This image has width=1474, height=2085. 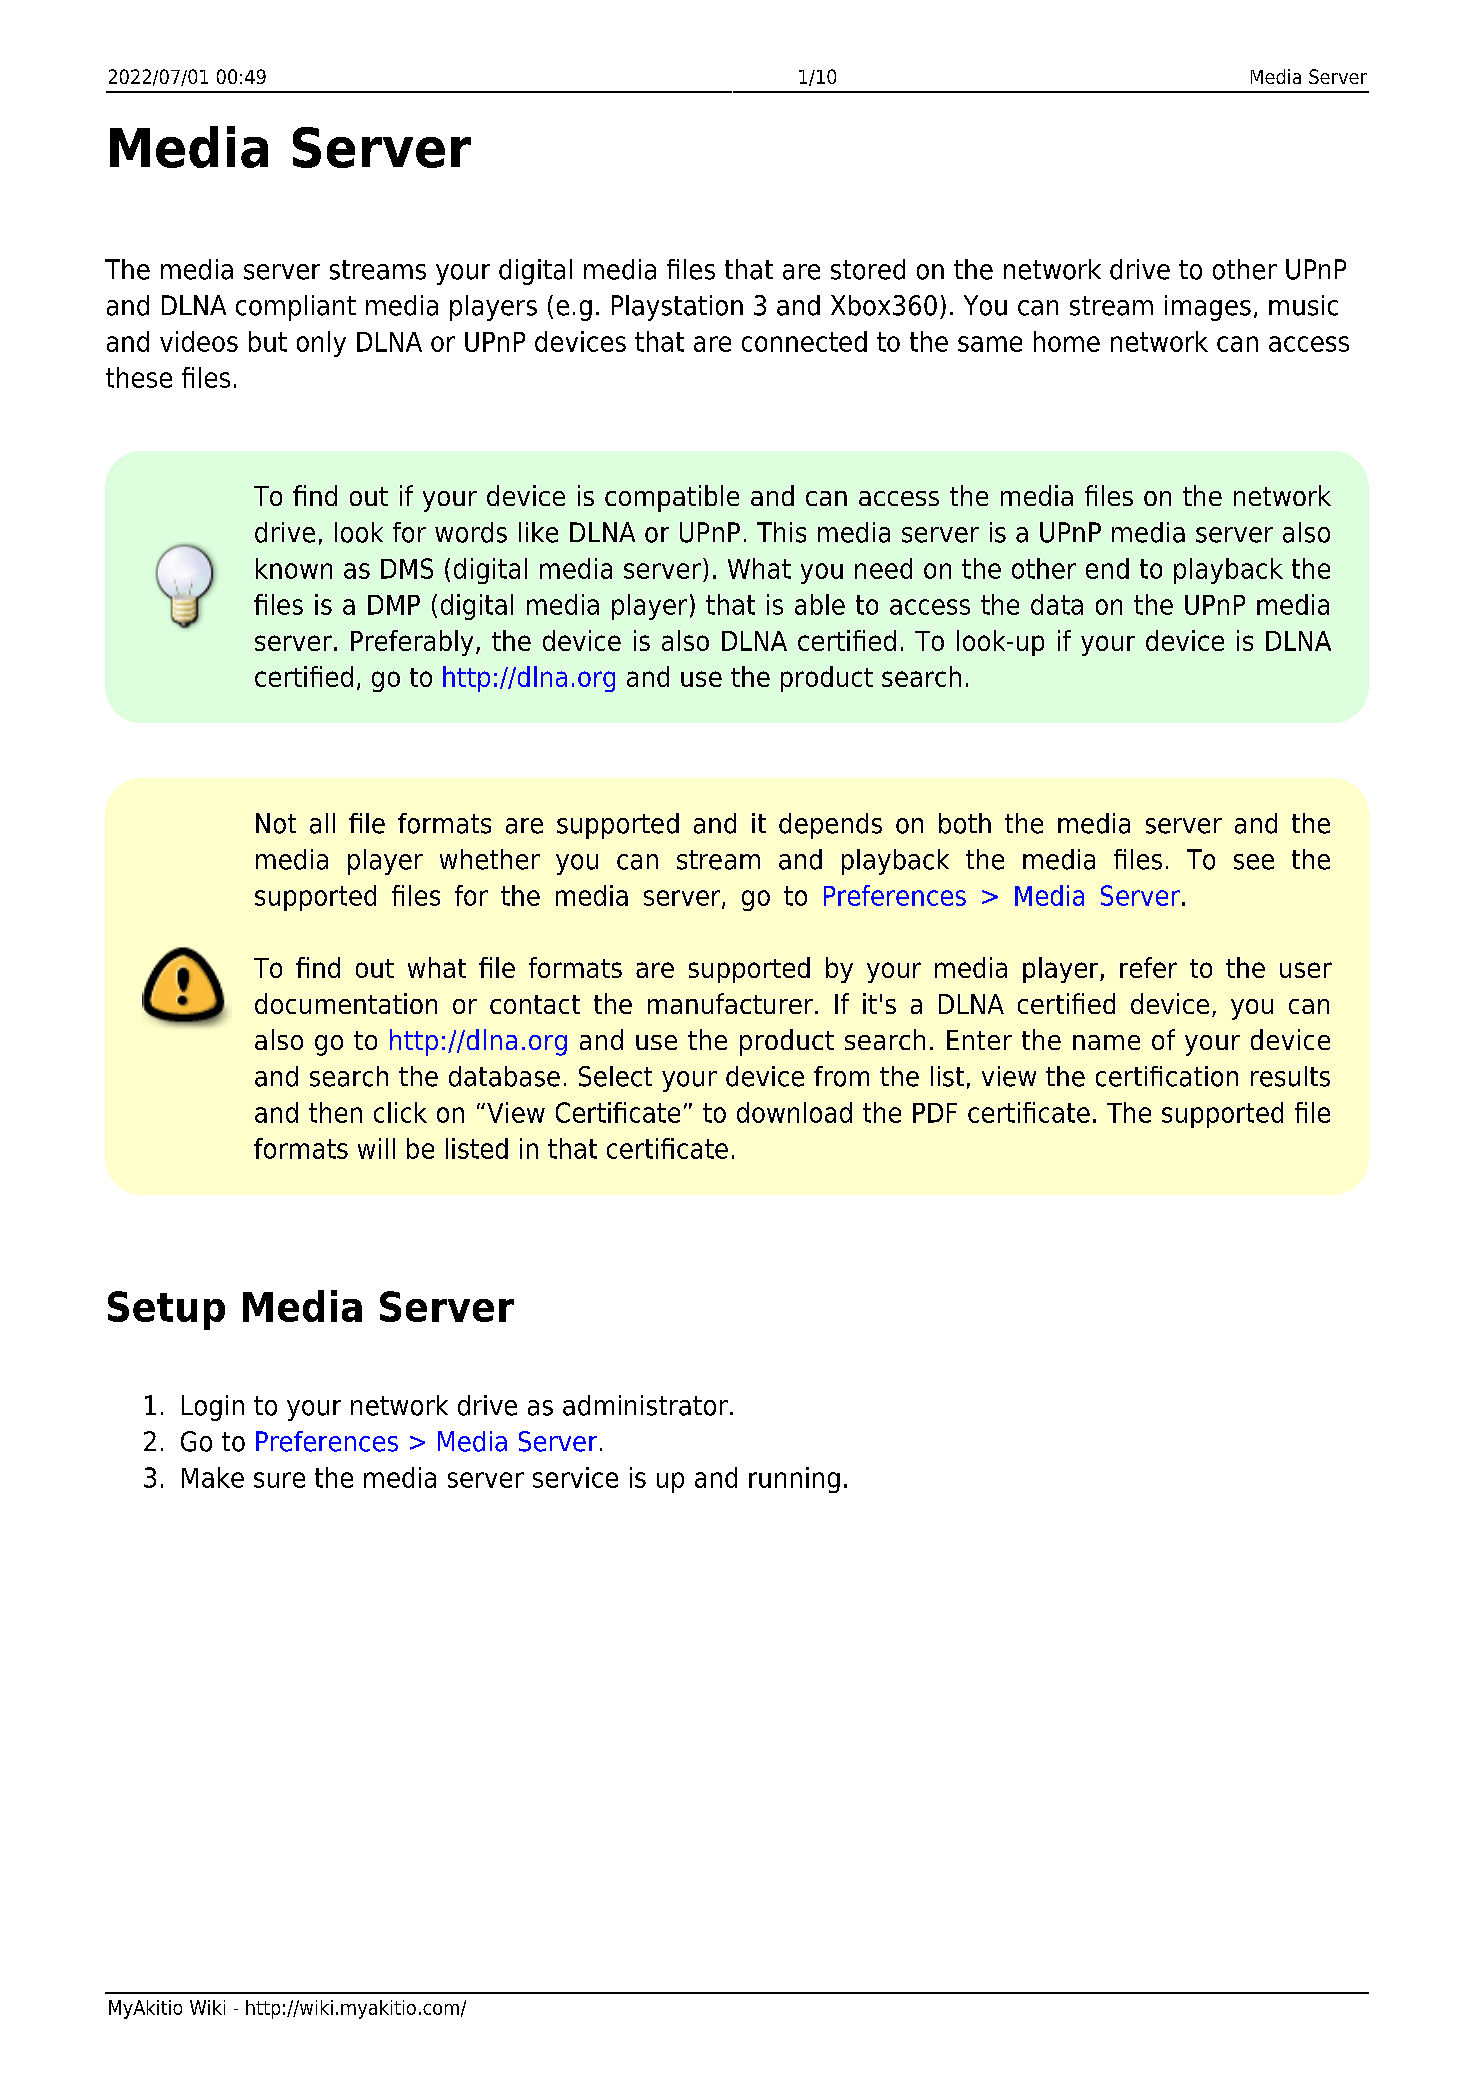 What do you see at coordinates (276, 823) in the image?
I see `Not` at bounding box center [276, 823].
